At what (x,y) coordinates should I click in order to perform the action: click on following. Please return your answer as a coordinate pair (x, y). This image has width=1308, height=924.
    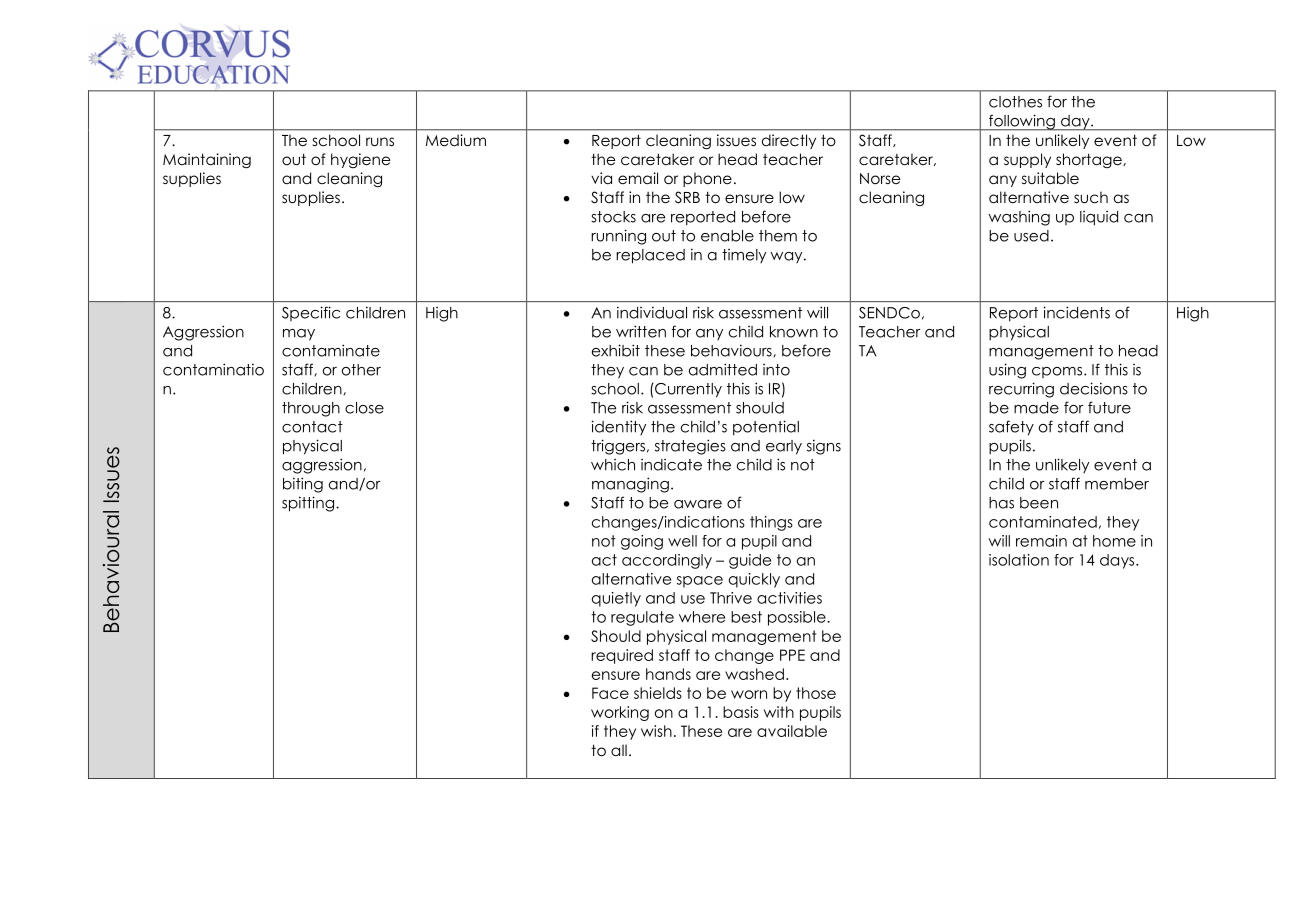
    Looking at the image, I should click on (1022, 122).
